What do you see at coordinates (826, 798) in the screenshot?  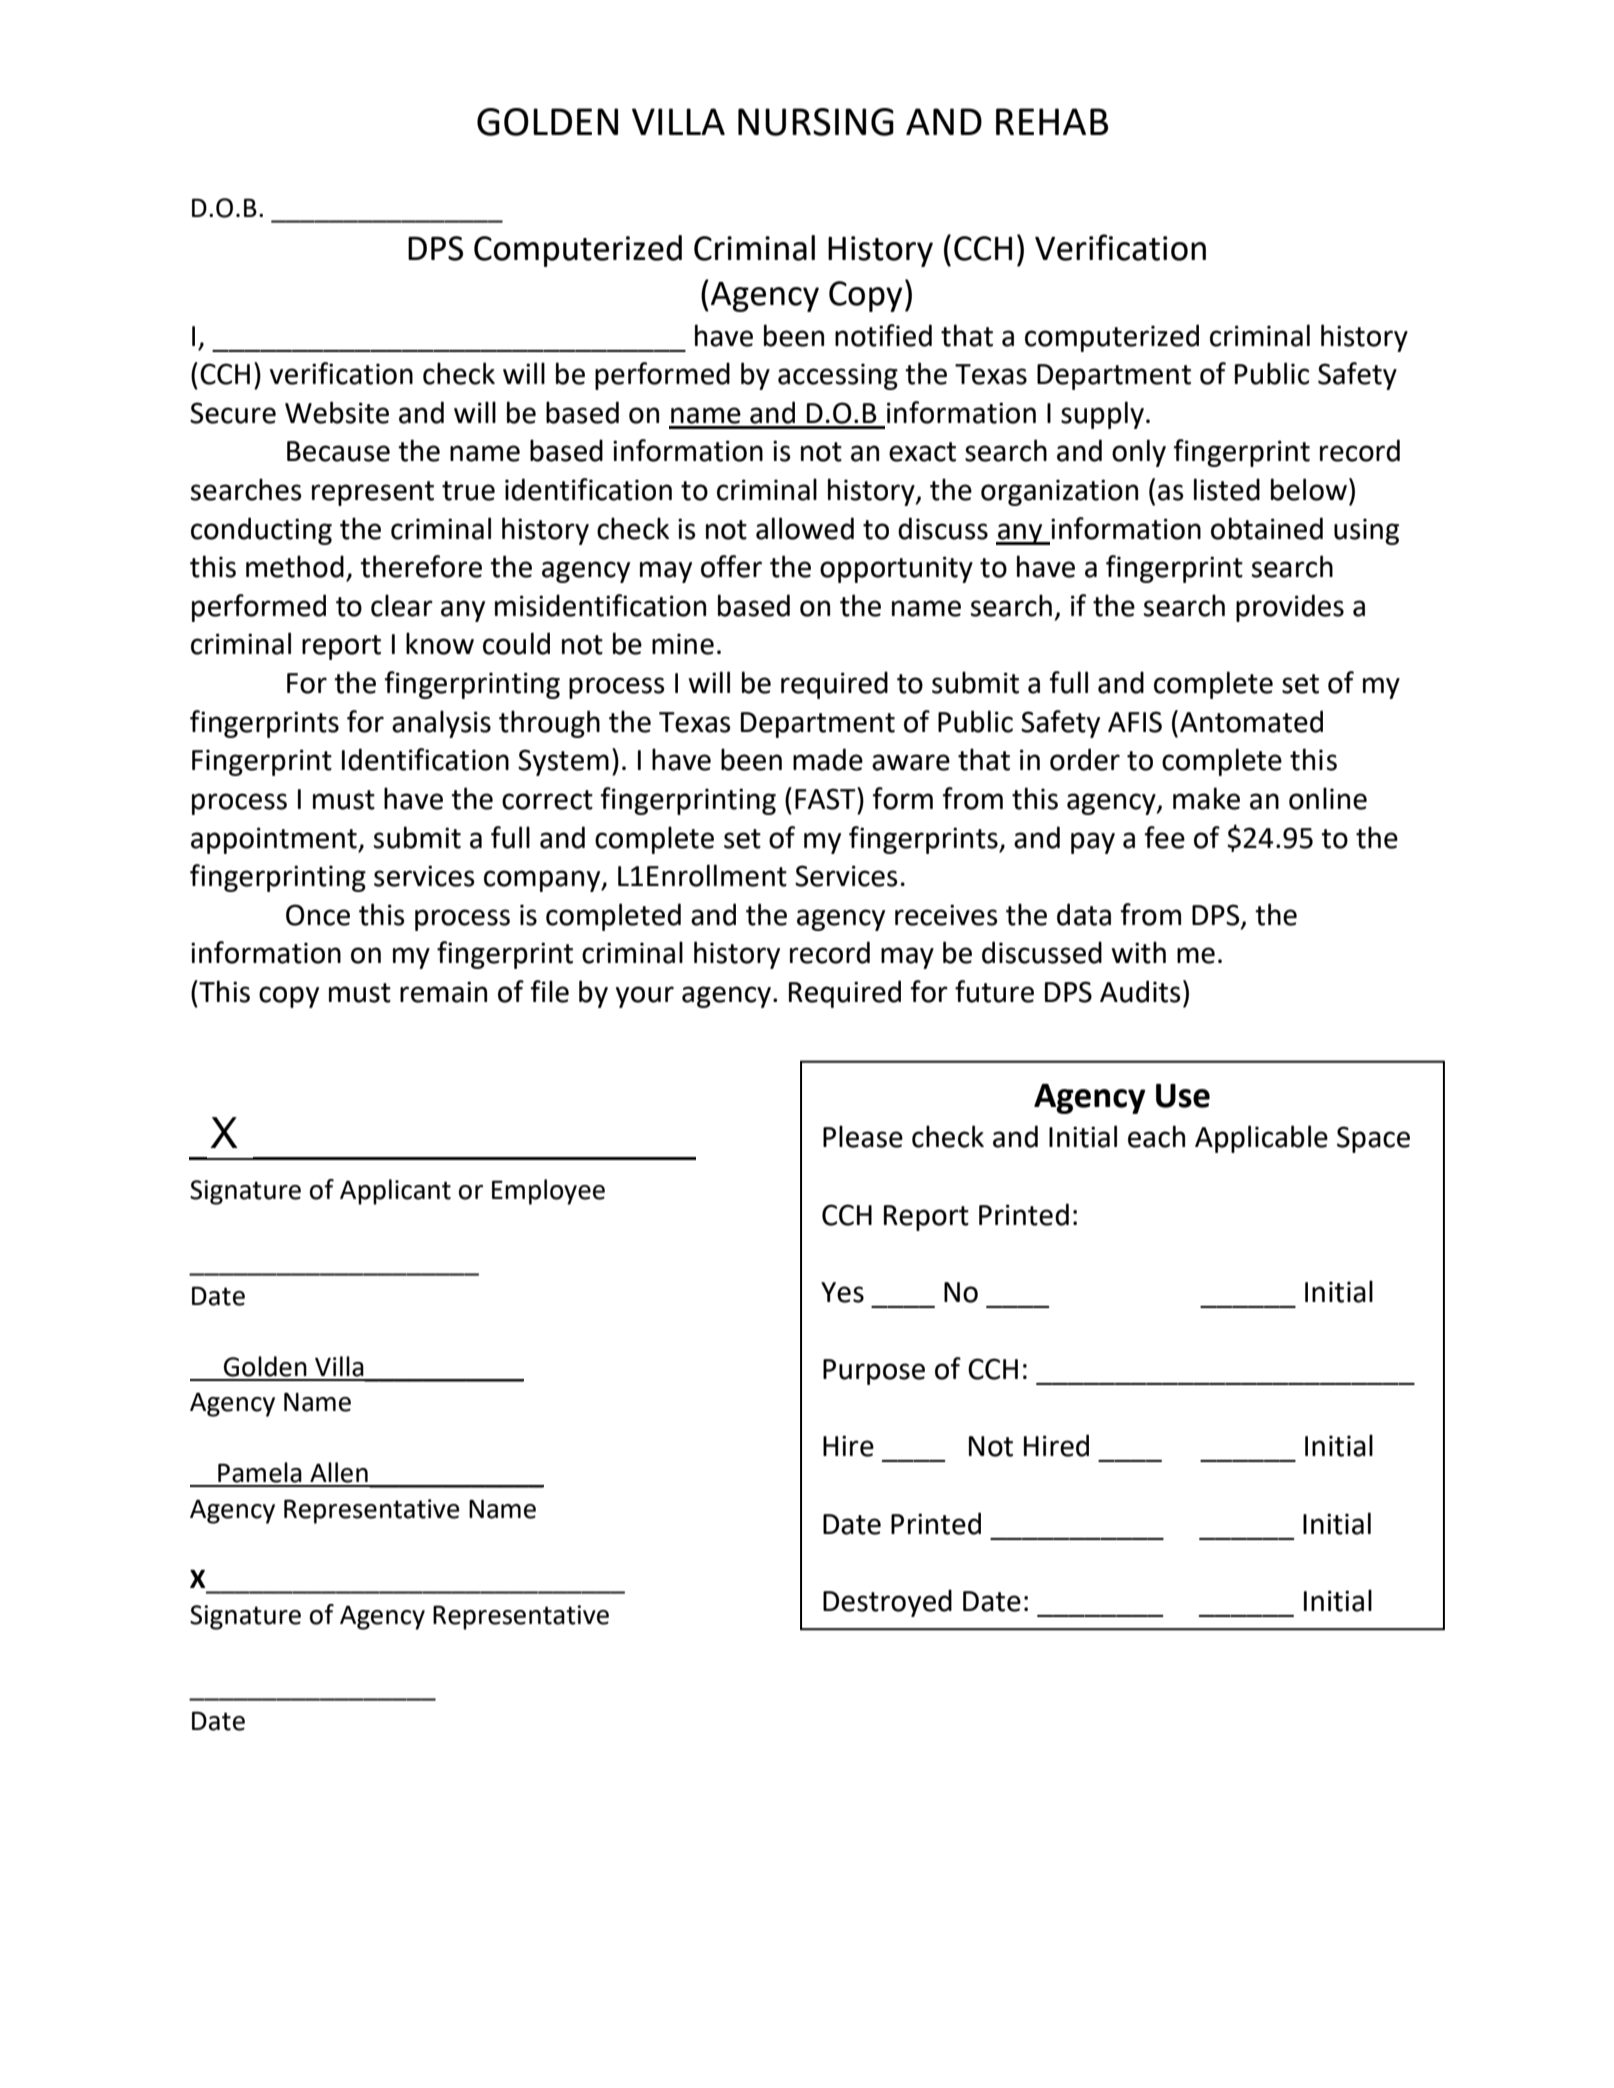 I see `FAST` at bounding box center [826, 798].
